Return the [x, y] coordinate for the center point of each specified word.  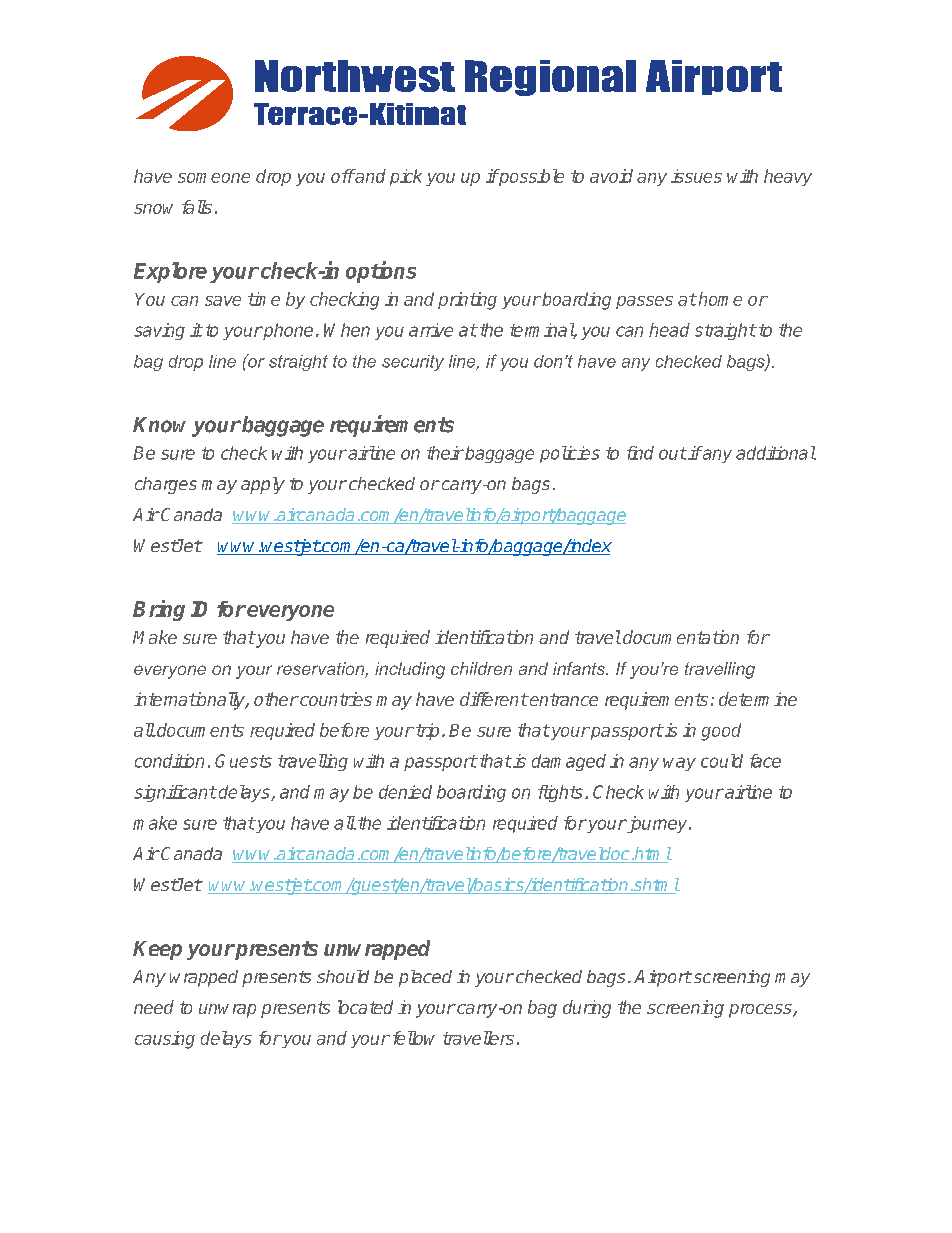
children [481, 668]
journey [657, 824]
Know [163, 426]
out [673, 453]
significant [175, 793]
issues [696, 176]
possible [530, 177]
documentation [681, 637]
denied [405, 792]
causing [165, 1040]
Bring [159, 610]
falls [197, 207]
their [445, 453]
